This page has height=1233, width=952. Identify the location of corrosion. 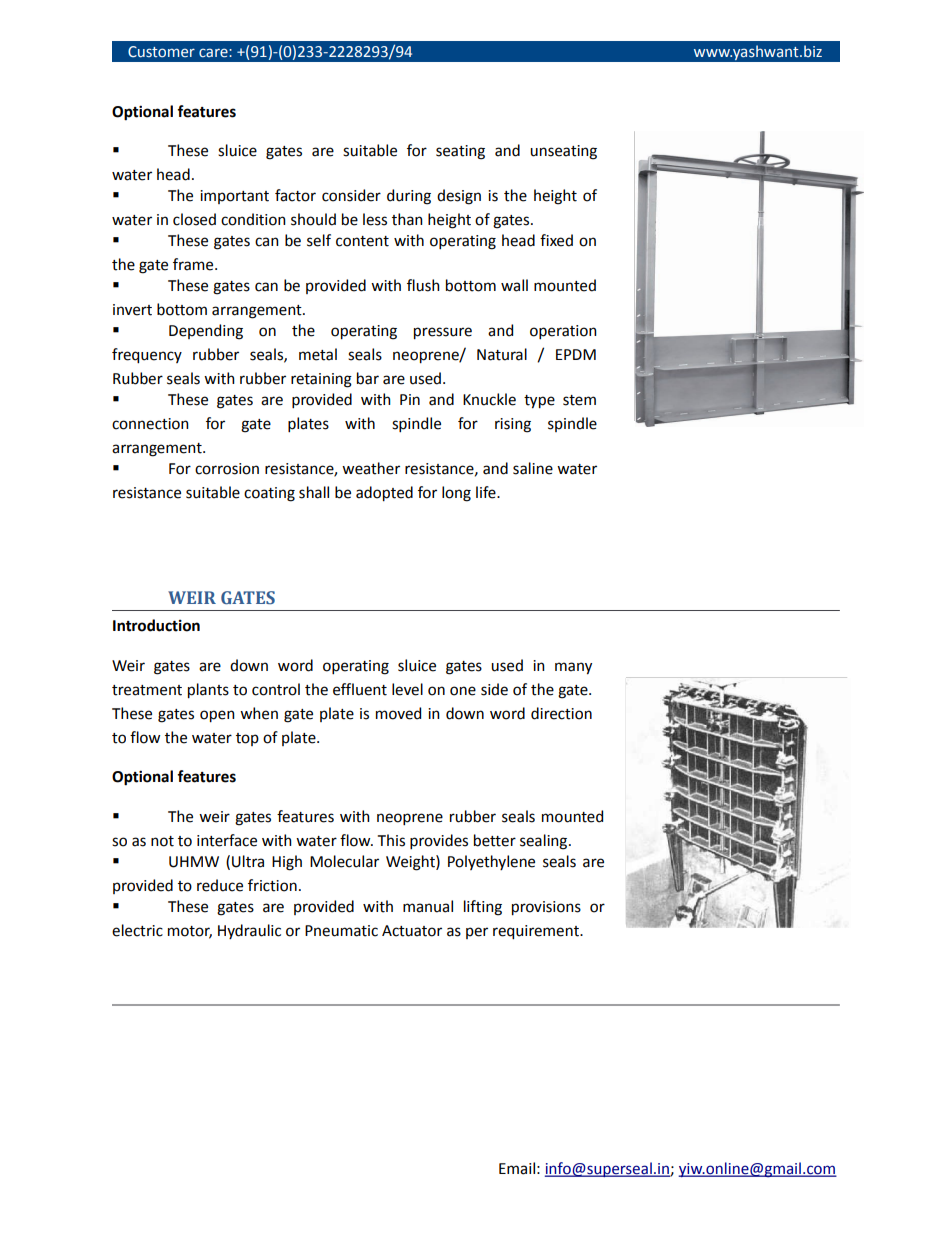
(227, 469).
